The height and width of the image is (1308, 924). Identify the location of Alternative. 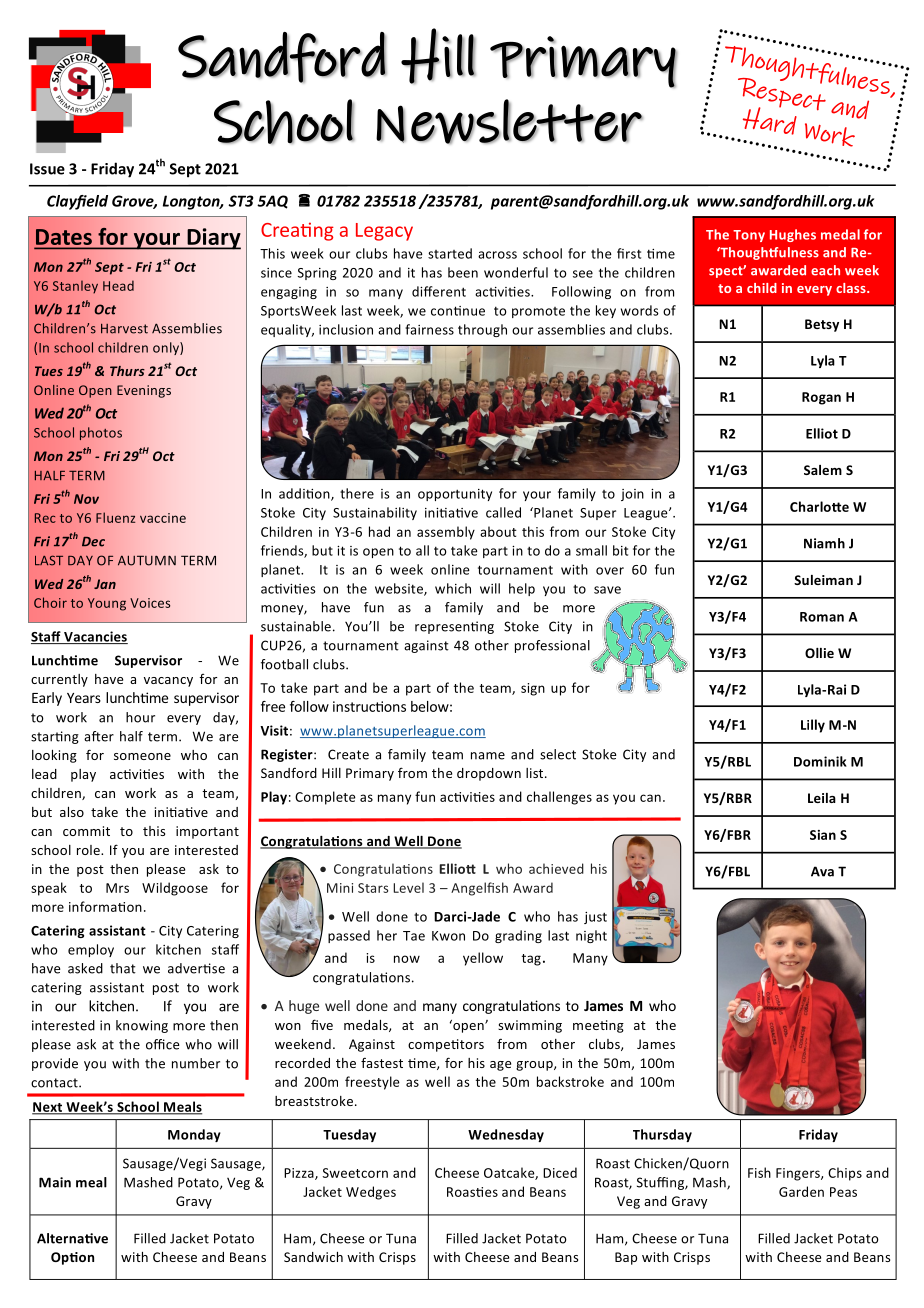
(72, 1238).
